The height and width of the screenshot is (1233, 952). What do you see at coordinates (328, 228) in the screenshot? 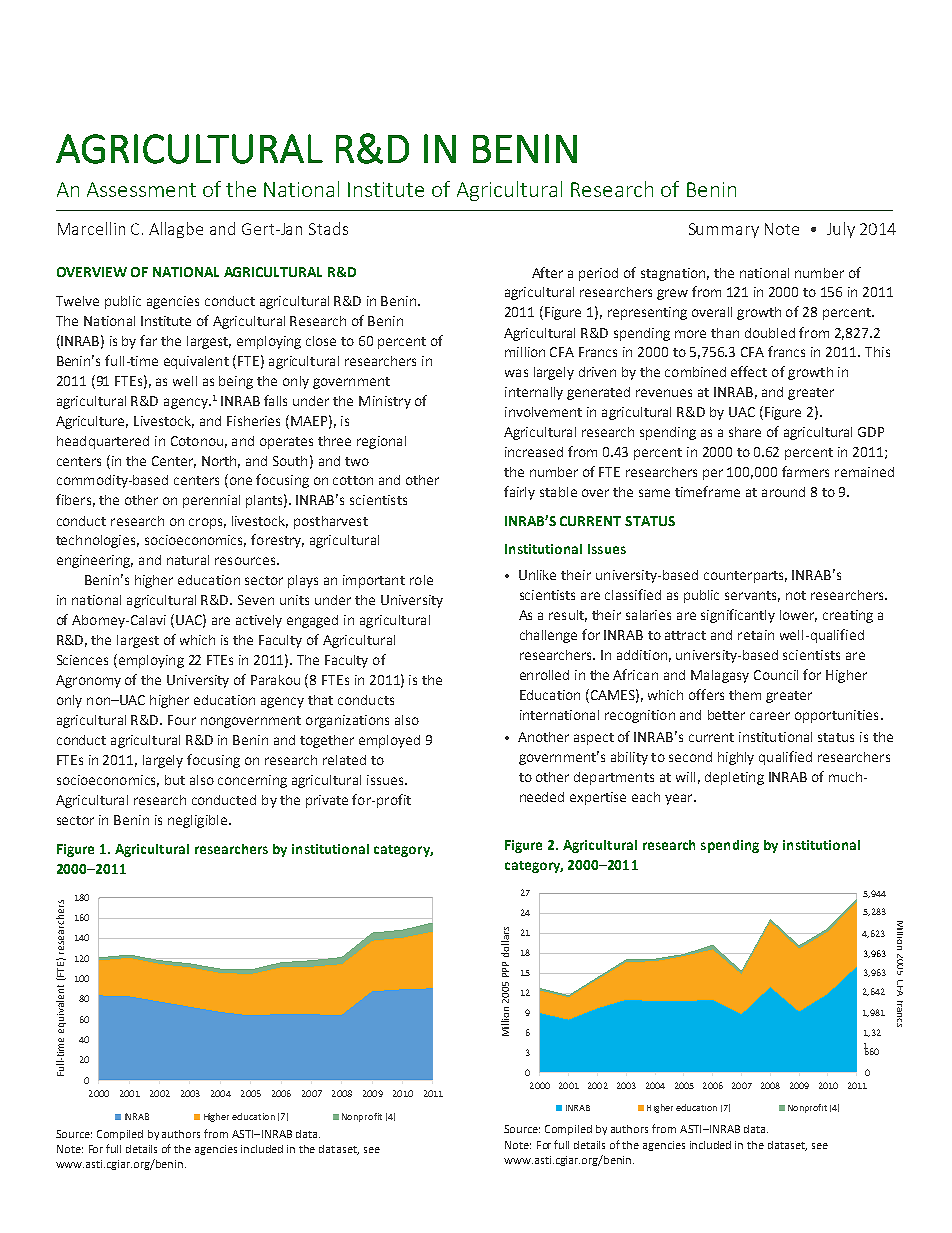
I see `Stads` at bounding box center [328, 228].
